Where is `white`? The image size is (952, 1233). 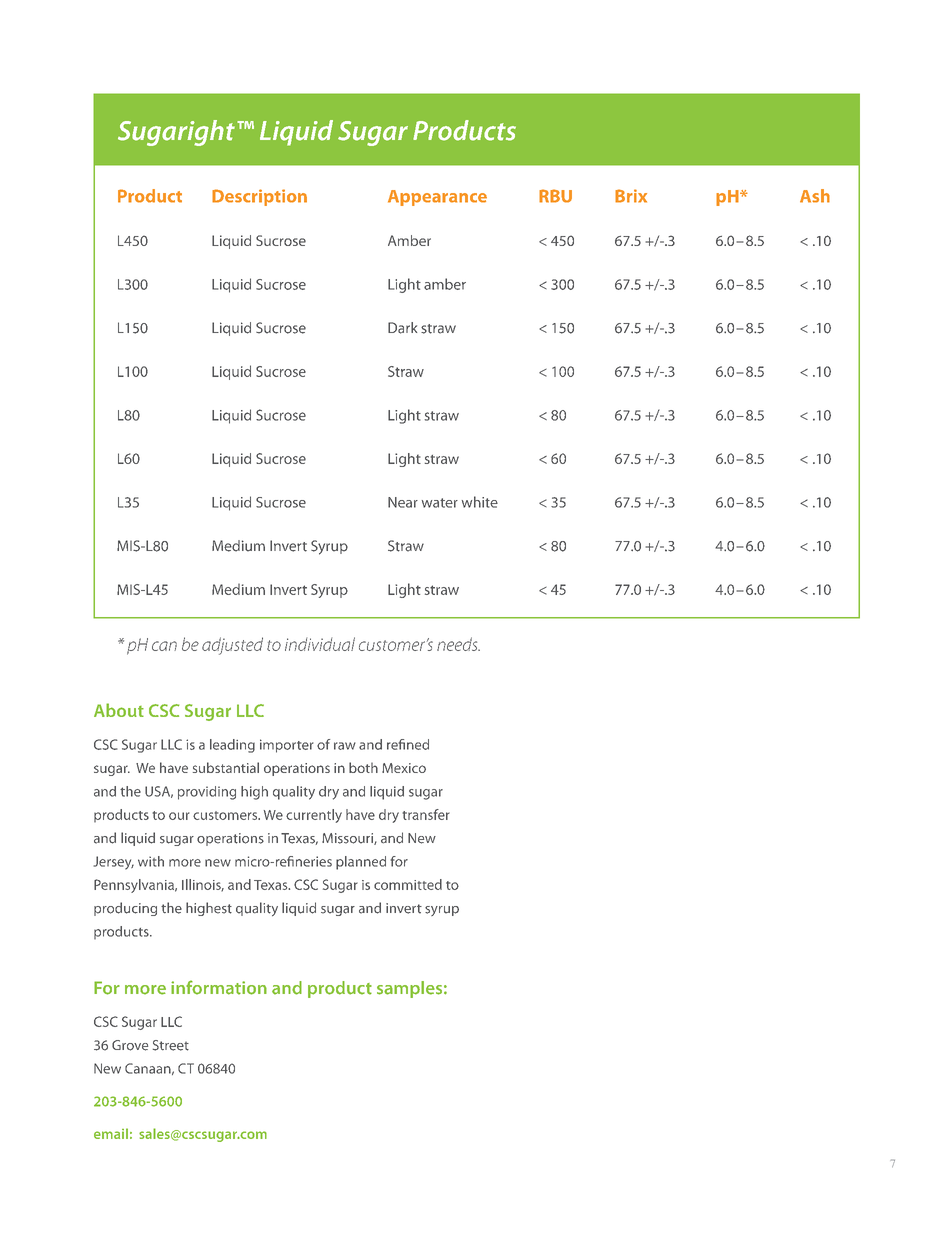 white is located at coordinates (480, 502).
